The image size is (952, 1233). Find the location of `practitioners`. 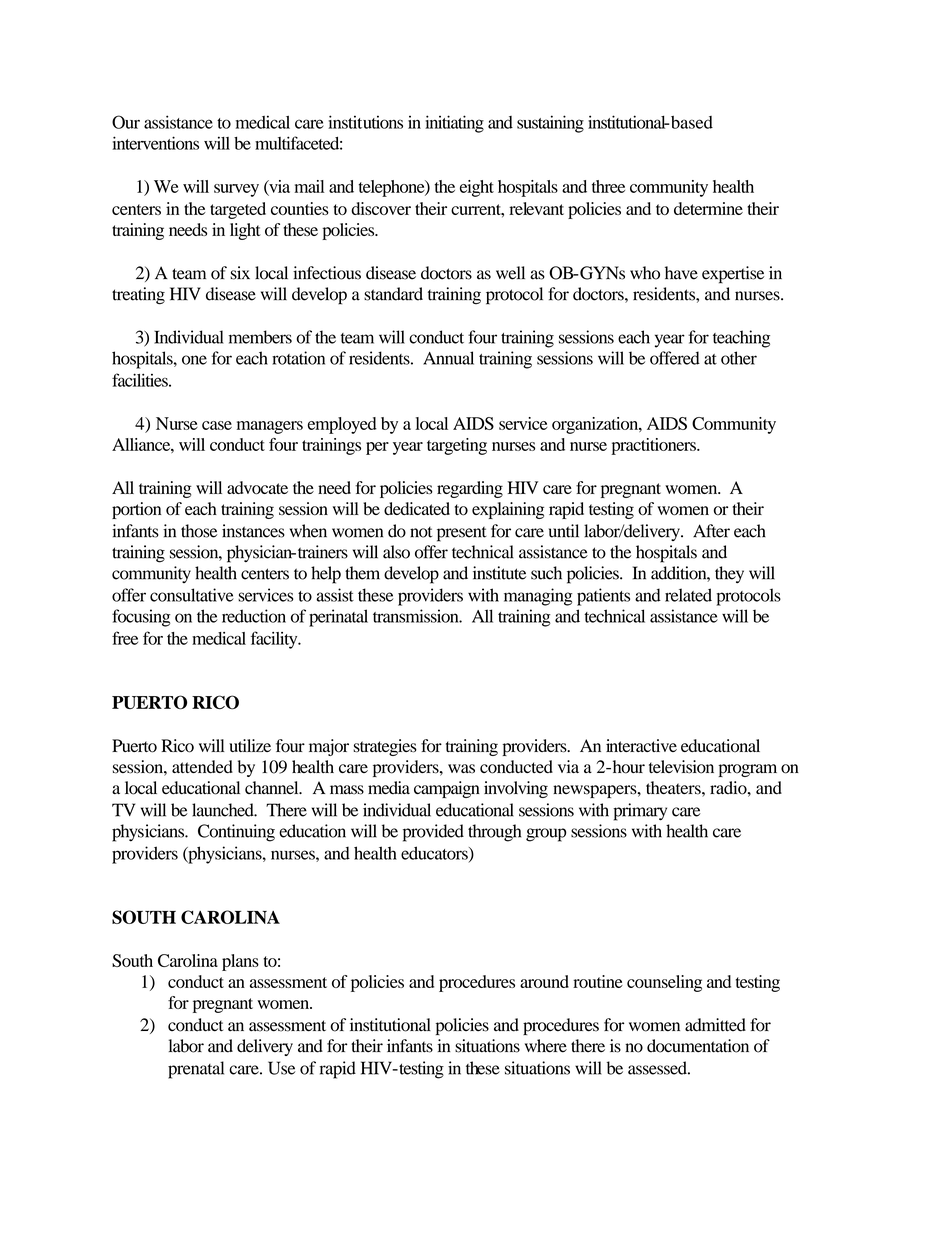

practitioners is located at coordinates (654, 446).
